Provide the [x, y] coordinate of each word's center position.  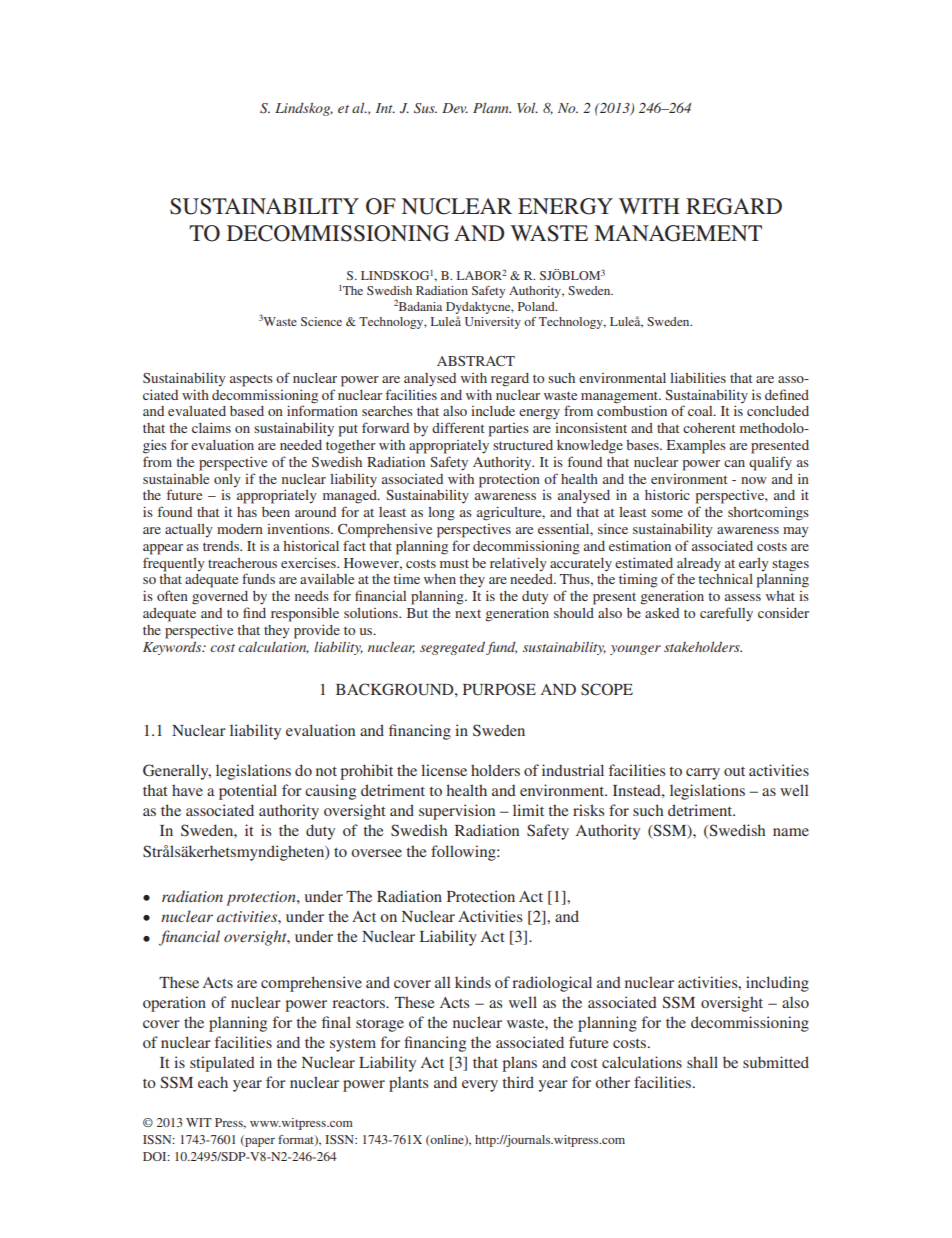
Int [385, 108]
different [458, 427]
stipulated [222, 1064]
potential [248, 792]
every [480, 1086]
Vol [527, 107]
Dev [455, 108]
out [734, 771]
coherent [709, 428]
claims [211, 428]
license [444, 770]
